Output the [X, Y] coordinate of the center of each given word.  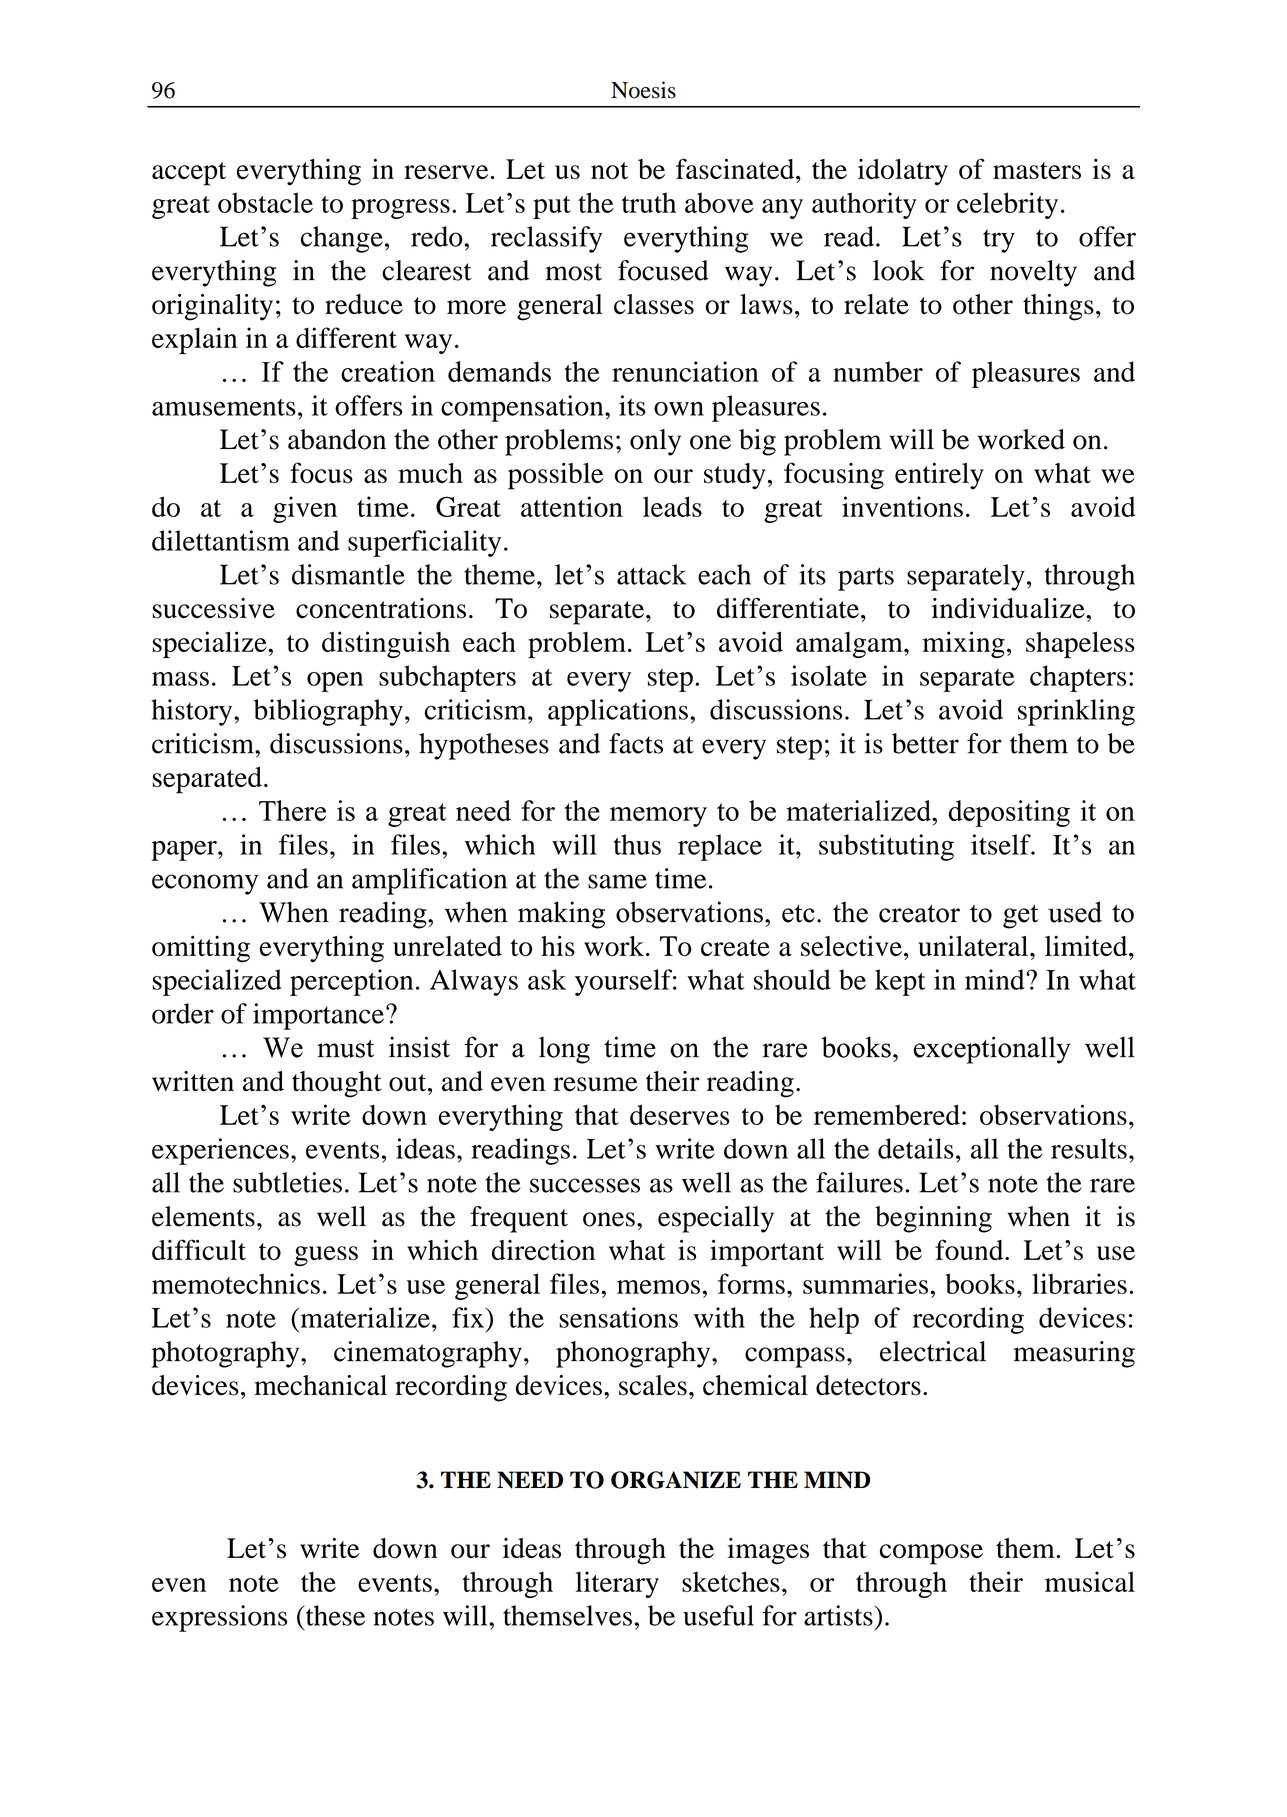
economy [205, 884]
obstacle [265, 202]
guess [326, 1256]
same [617, 881]
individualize [1009, 608]
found [970, 1249]
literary [617, 1584]
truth [649, 202]
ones [609, 1219]
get [1020, 916]
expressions [219, 1618]
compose [931, 1554]
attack [651, 574]
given [305, 509]
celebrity [1007, 205]
